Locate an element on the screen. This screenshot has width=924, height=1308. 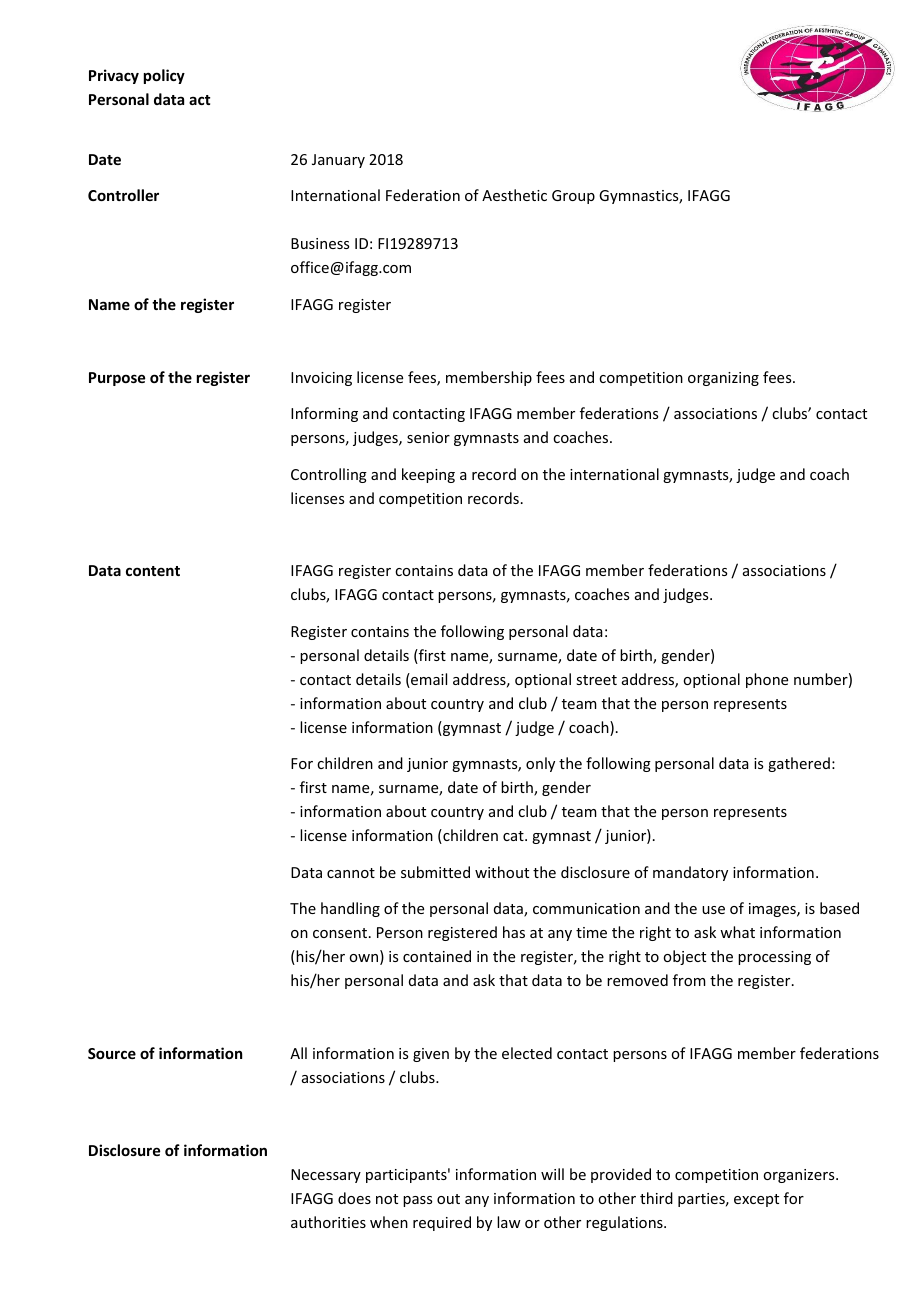
processing is located at coordinates (774, 958).
